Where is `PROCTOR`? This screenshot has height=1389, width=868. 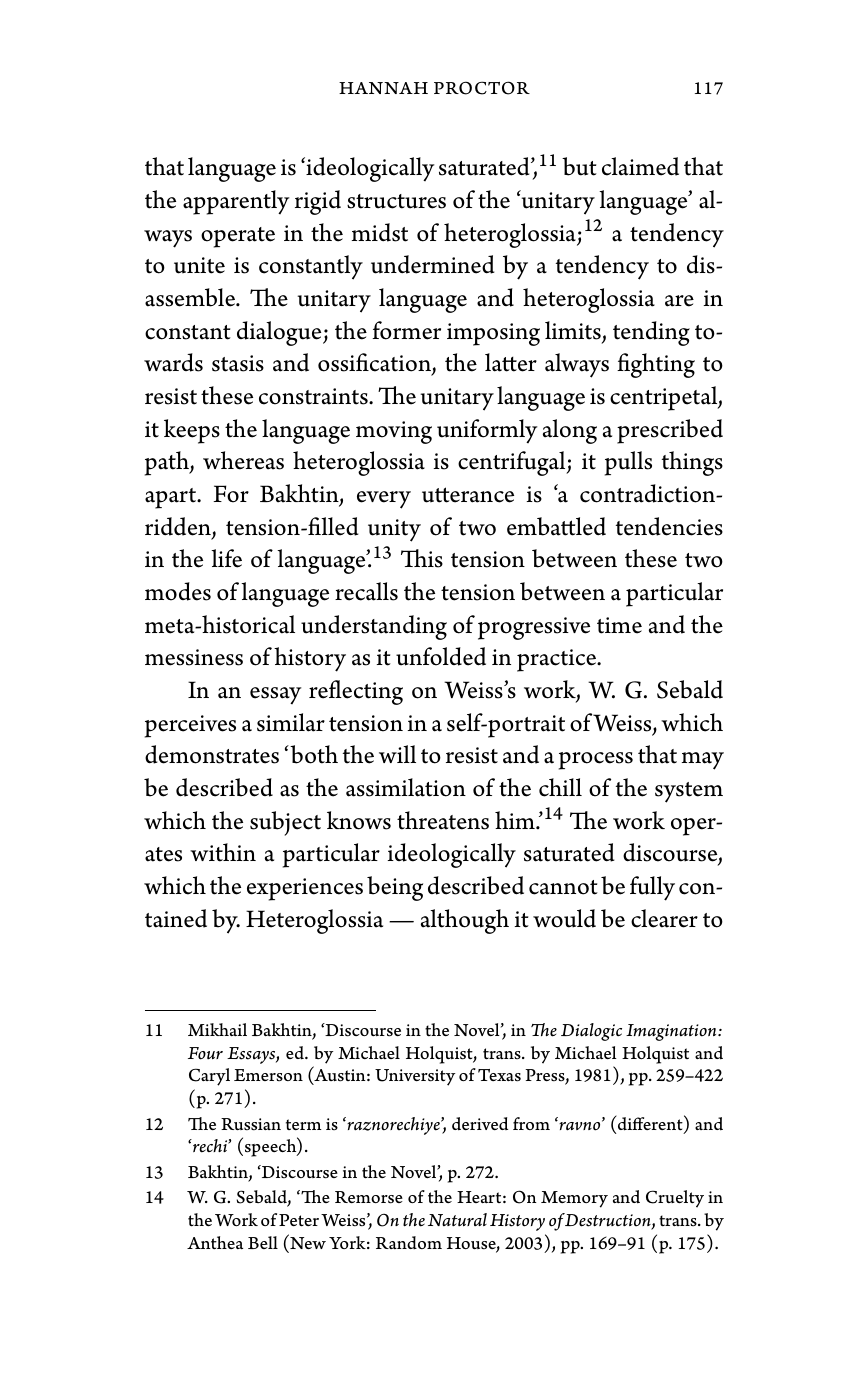
PROCTOR is located at coordinates (482, 88).
